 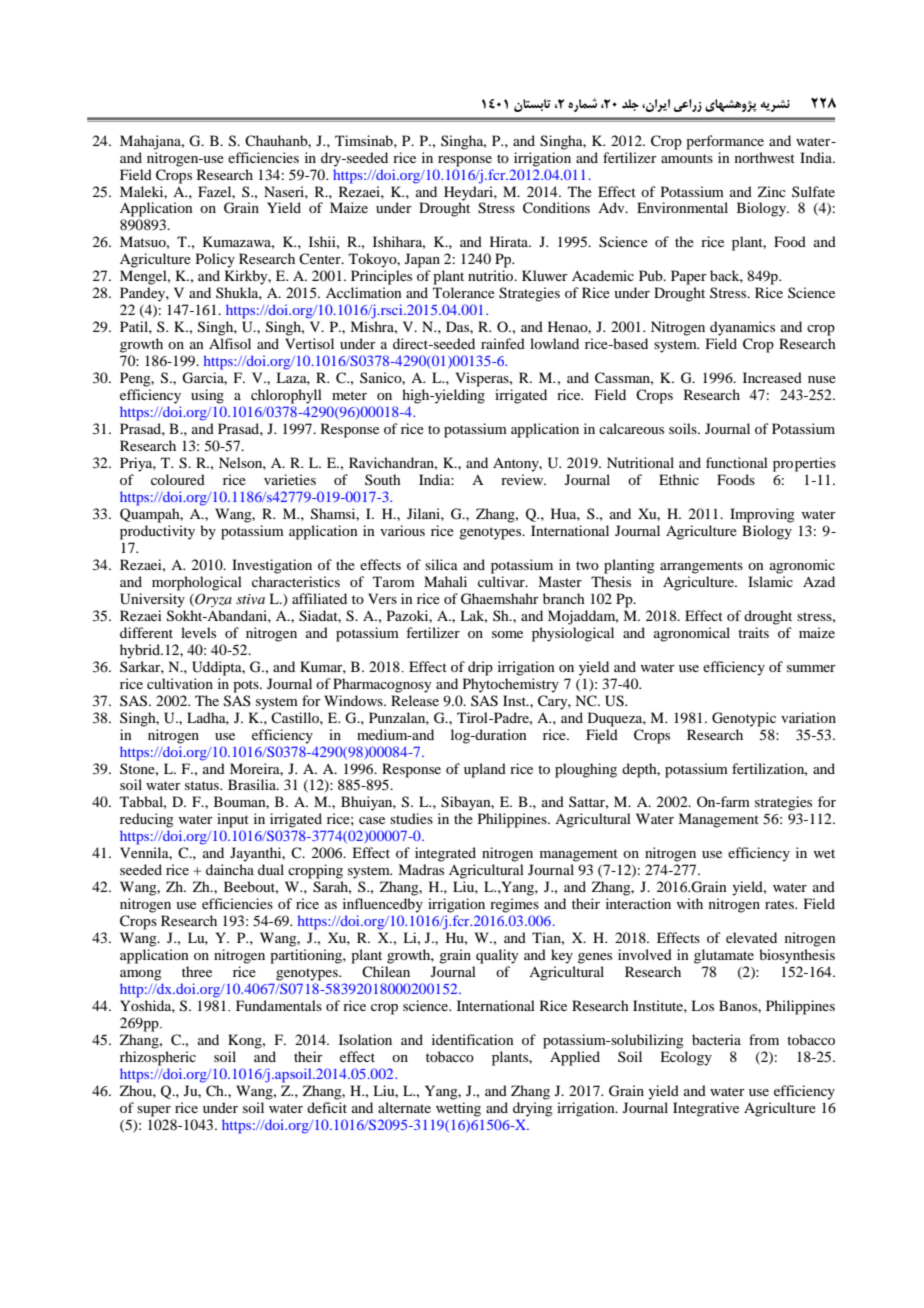 I want to click on wetting, so click(x=458, y=1109).
